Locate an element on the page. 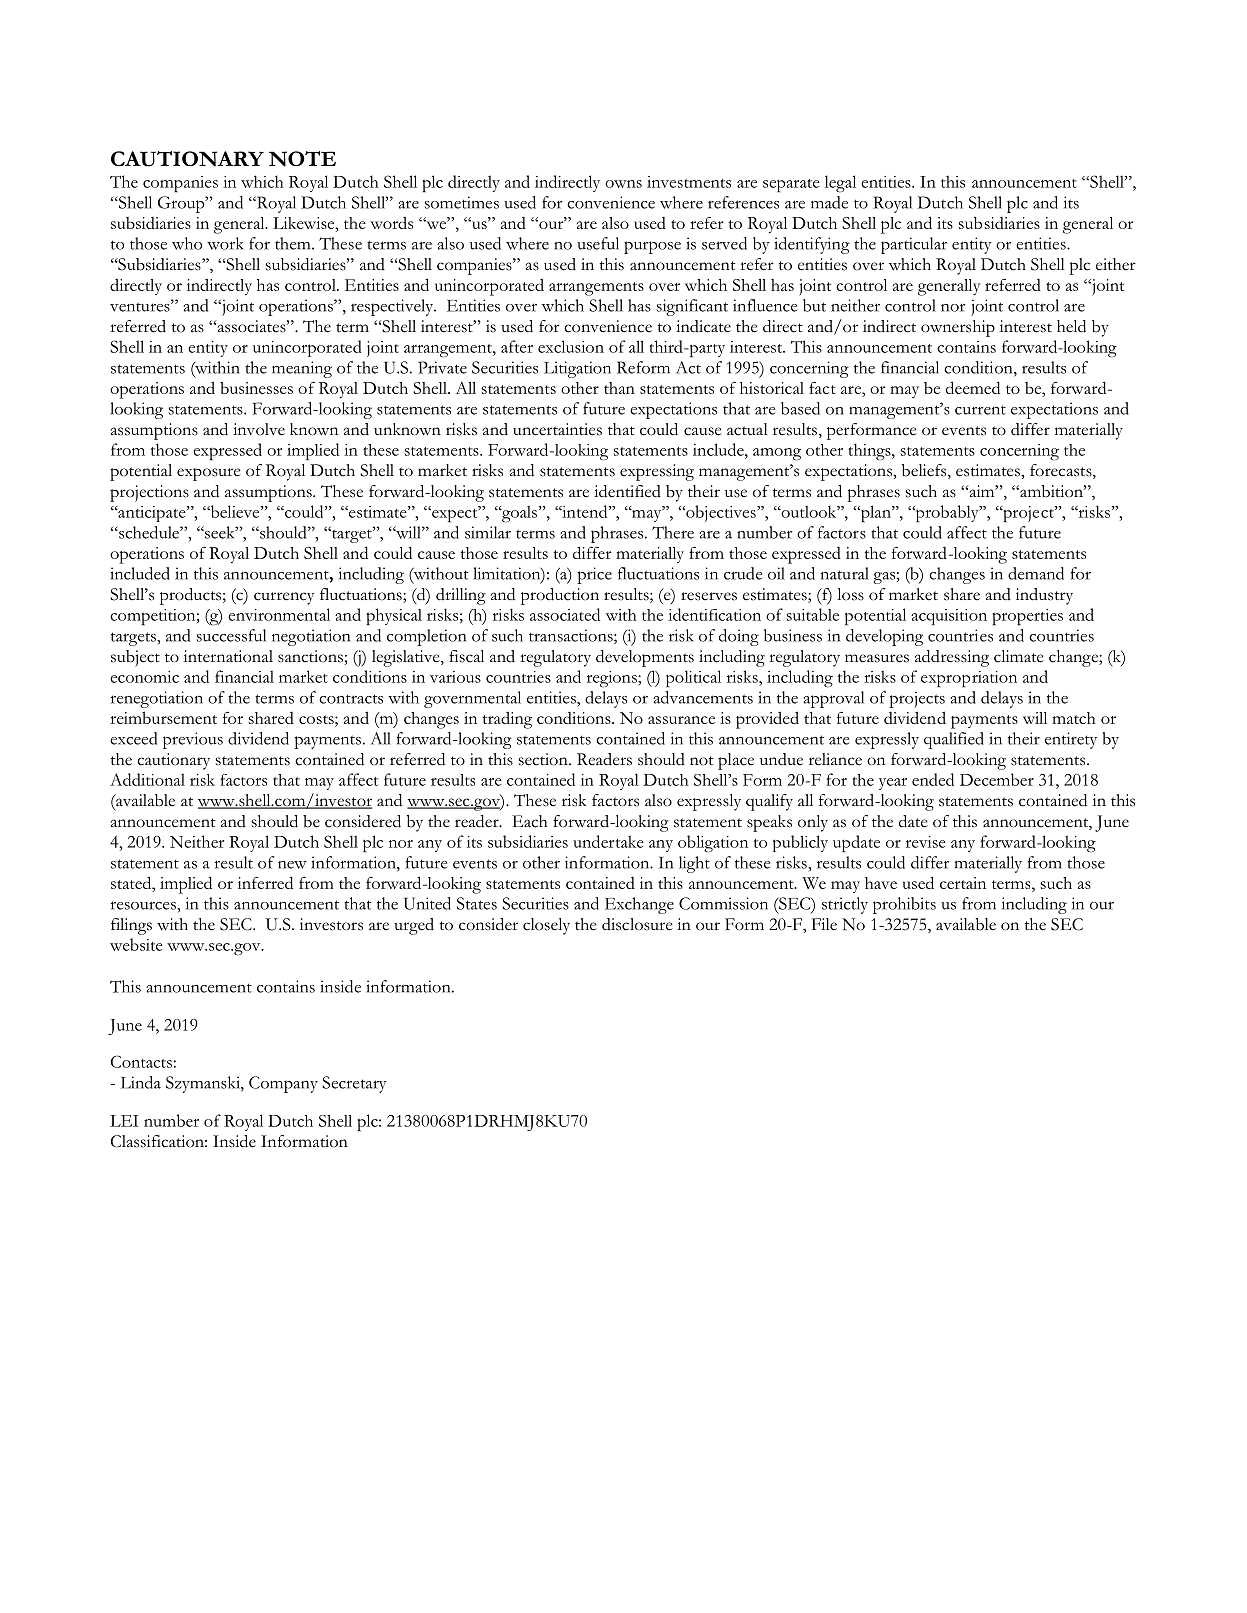  legal is located at coordinates (840, 183).
